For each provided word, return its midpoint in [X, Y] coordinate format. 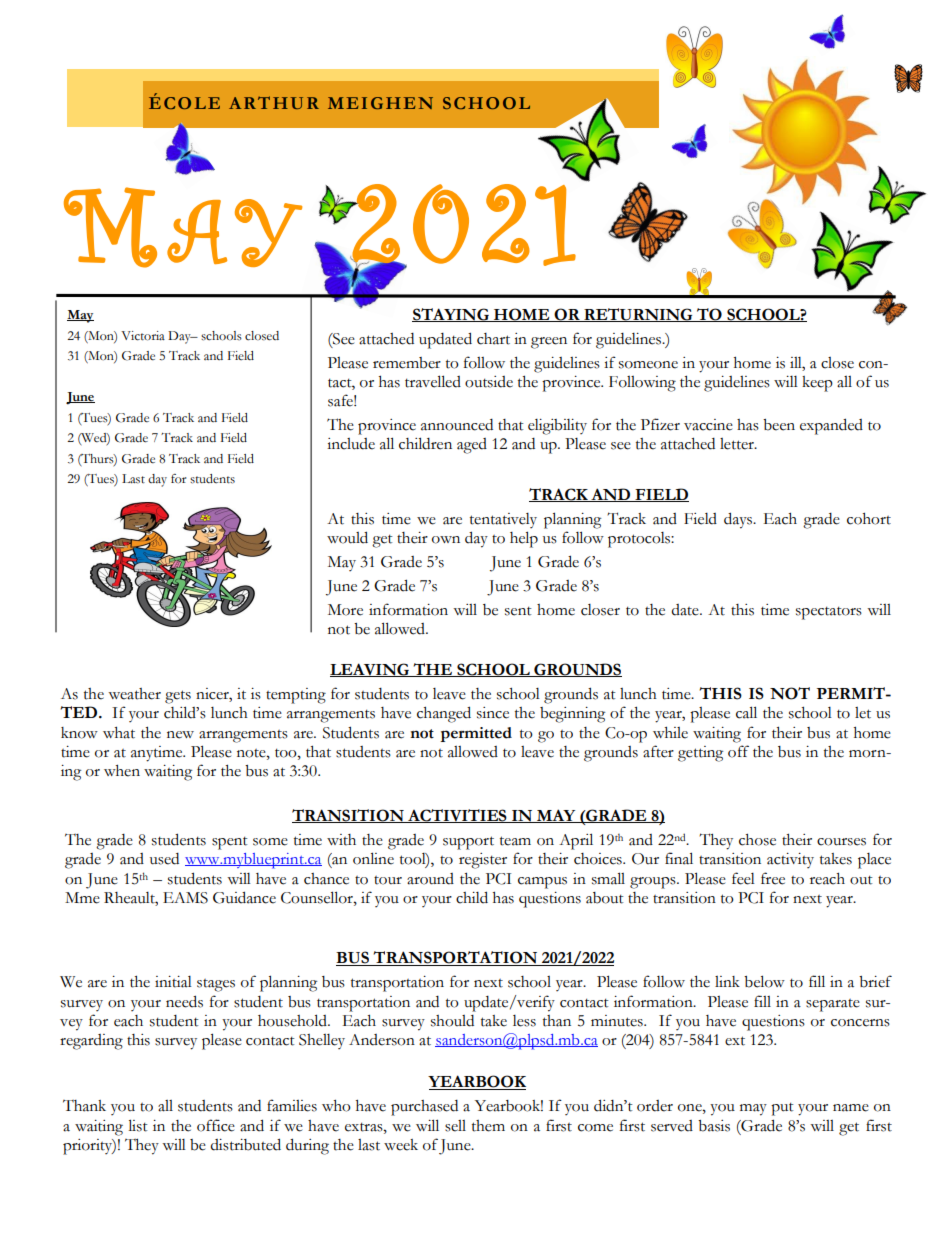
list [138, 1125]
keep [817, 384]
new [180, 735]
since [493, 713]
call [746, 712]
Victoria [143, 336]
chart [493, 339]
